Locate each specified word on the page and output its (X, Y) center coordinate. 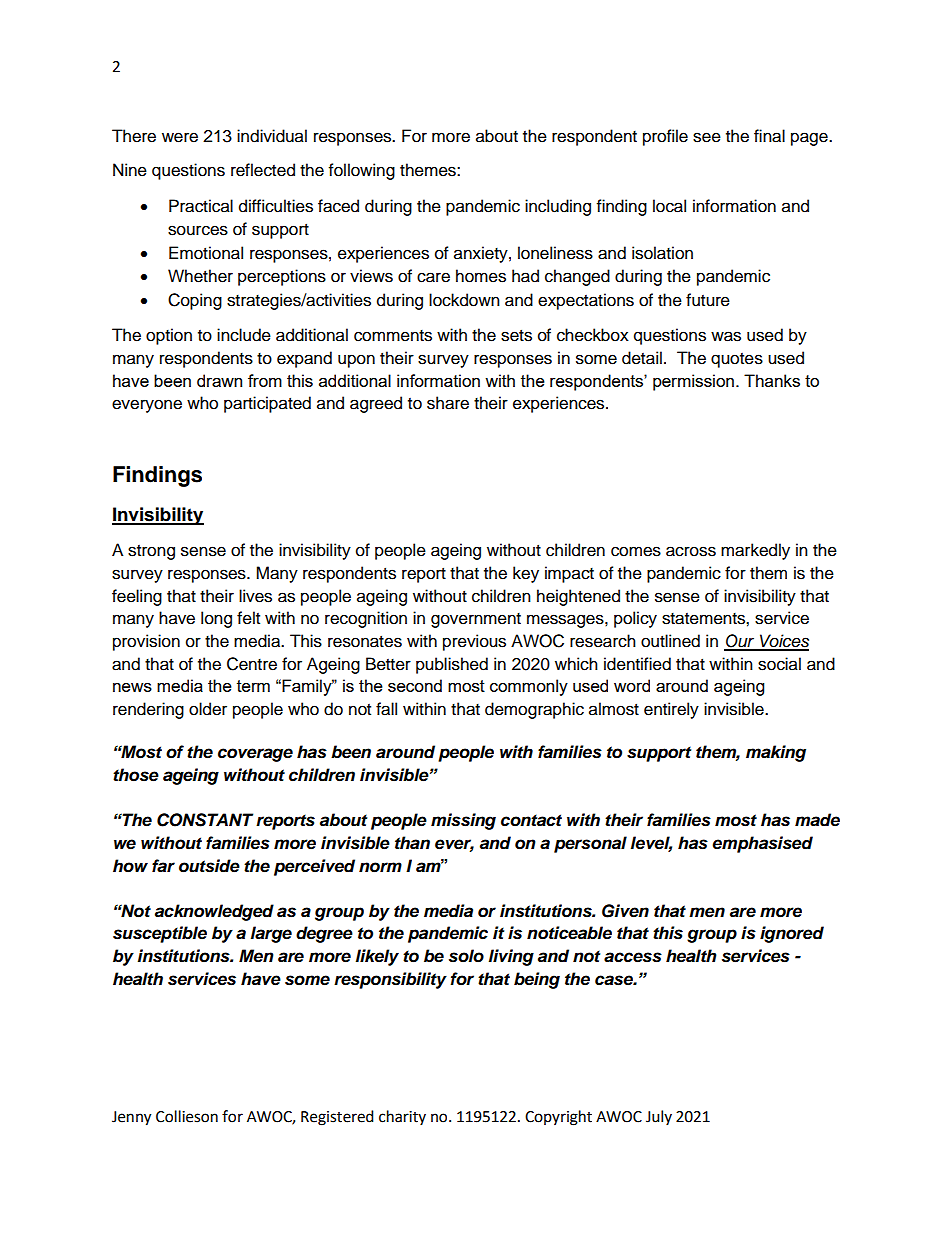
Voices (783, 642)
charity (402, 1117)
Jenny (131, 1118)
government (476, 620)
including (558, 207)
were (180, 137)
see (707, 137)
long (216, 619)
